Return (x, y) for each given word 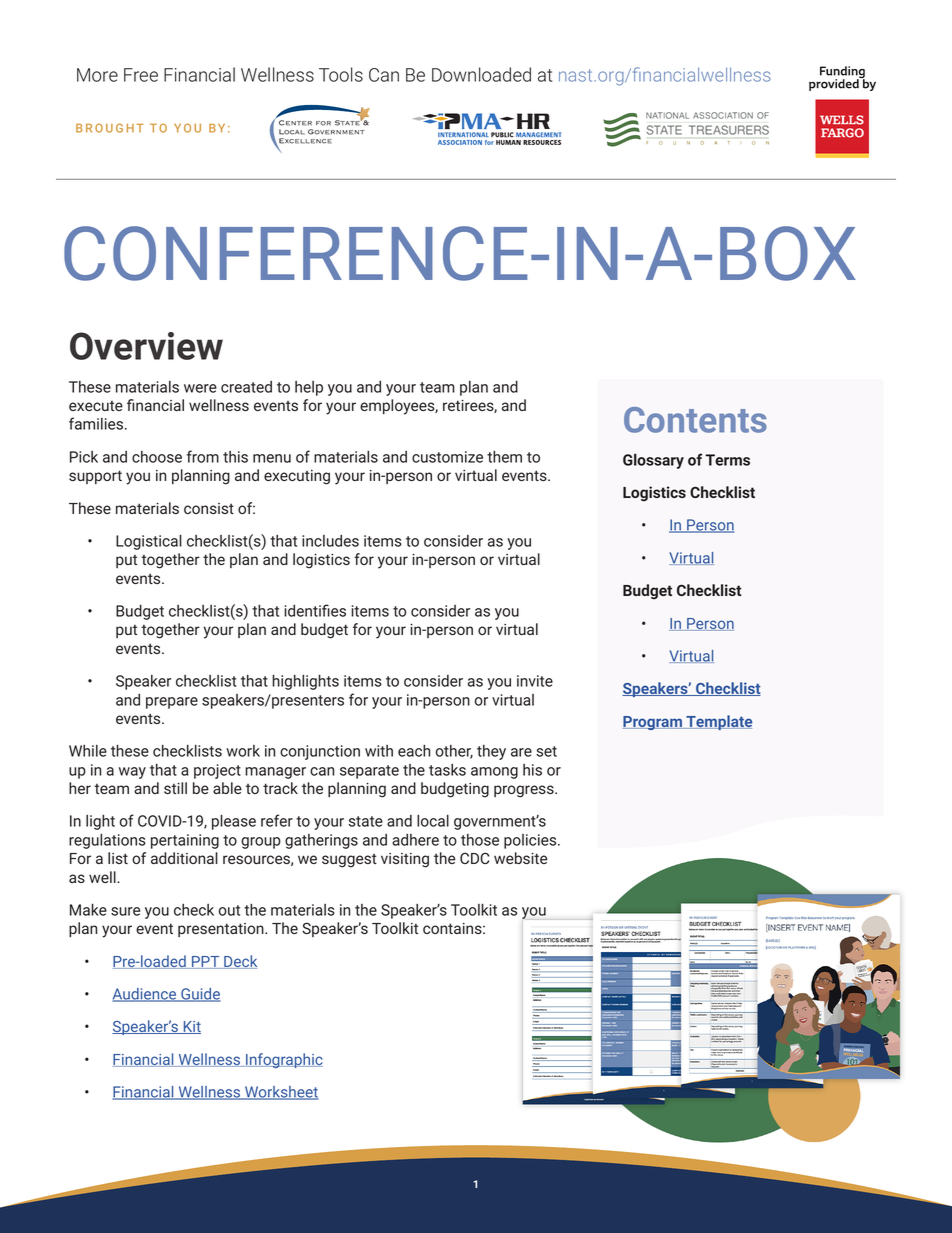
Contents (695, 420)
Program (654, 723)
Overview (146, 346)
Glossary (653, 461)
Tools (341, 74)
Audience (146, 995)
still (175, 788)
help (309, 388)
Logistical (149, 542)
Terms (727, 460)
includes (330, 541)
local (433, 821)
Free (141, 75)
